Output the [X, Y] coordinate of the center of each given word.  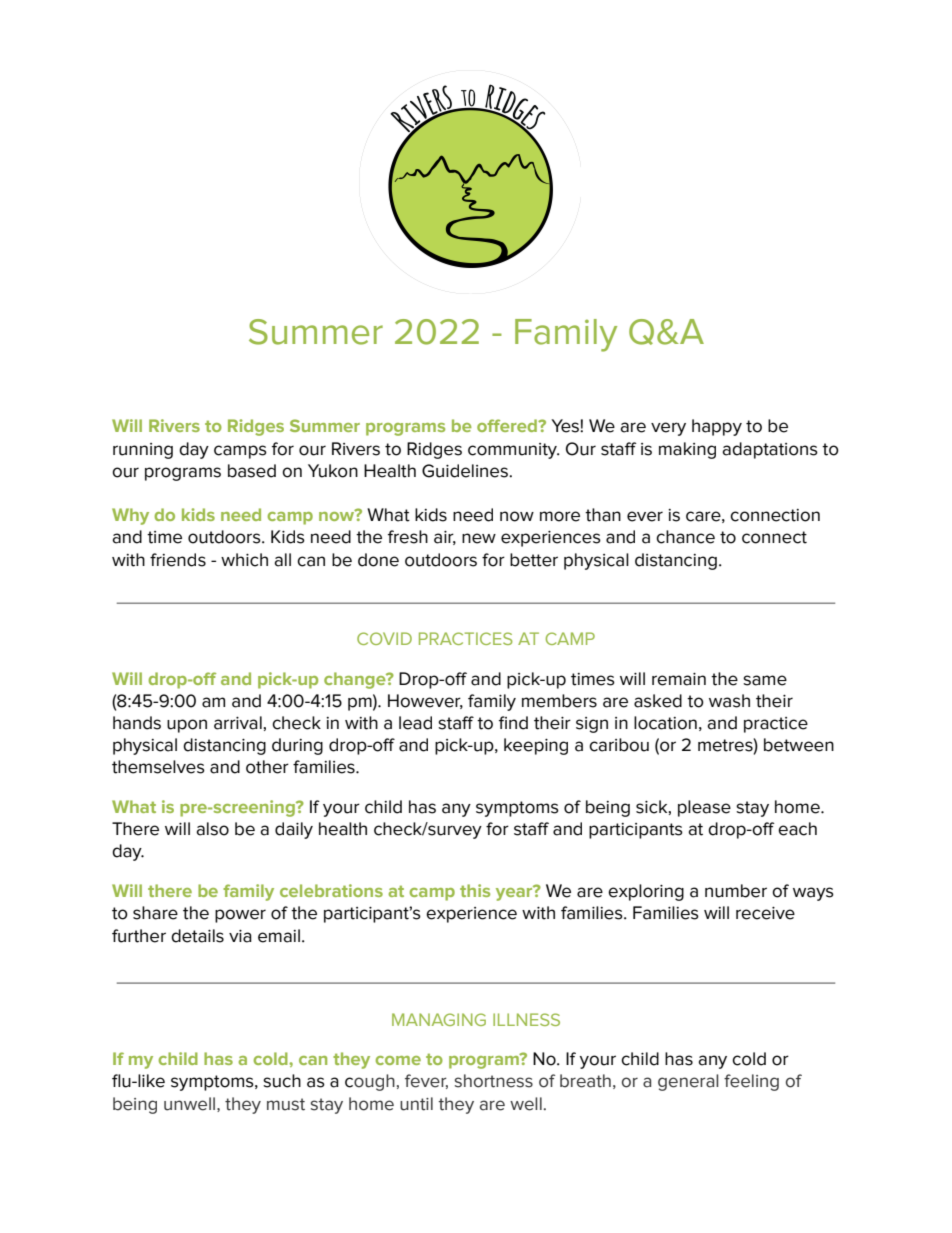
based [252, 471]
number [736, 891]
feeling [751, 1082]
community [514, 451]
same [765, 680]
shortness [494, 1081]
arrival [238, 723]
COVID [384, 638]
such [282, 1081]
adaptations [770, 450]
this [475, 890]
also [212, 829]
